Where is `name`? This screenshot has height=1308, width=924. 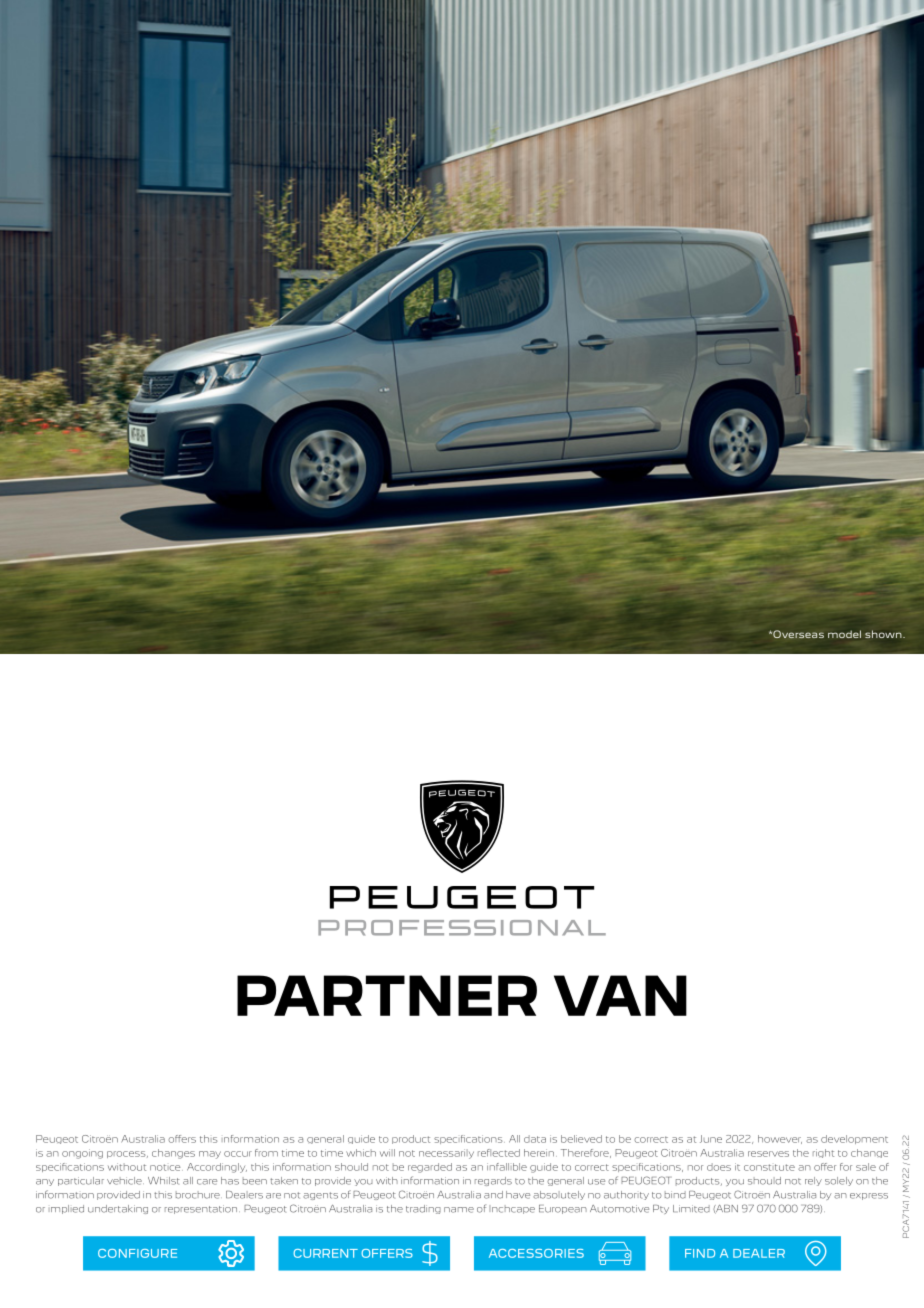 name is located at coordinates (459, 1210).
